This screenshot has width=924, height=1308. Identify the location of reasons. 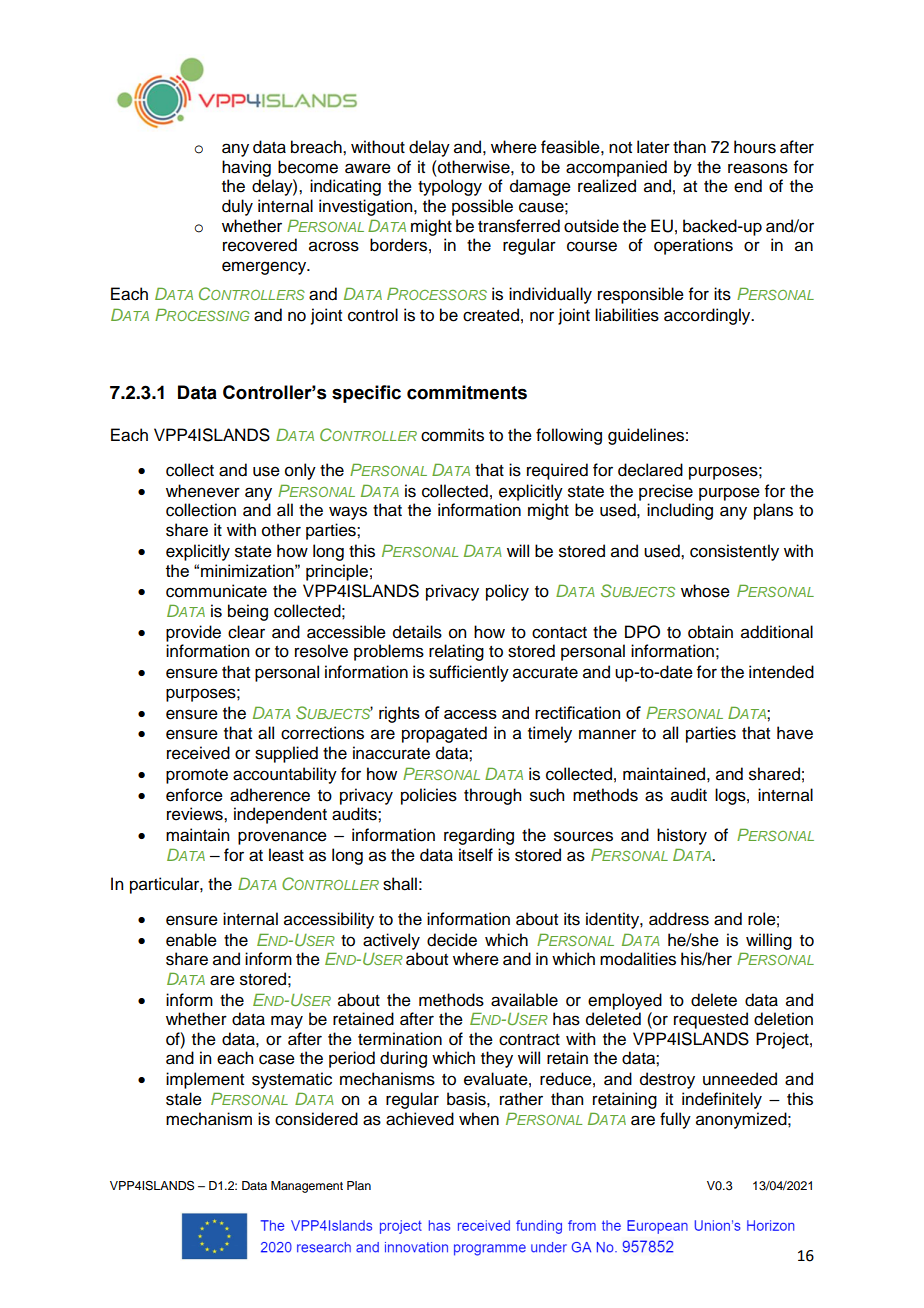
(758, 168).
